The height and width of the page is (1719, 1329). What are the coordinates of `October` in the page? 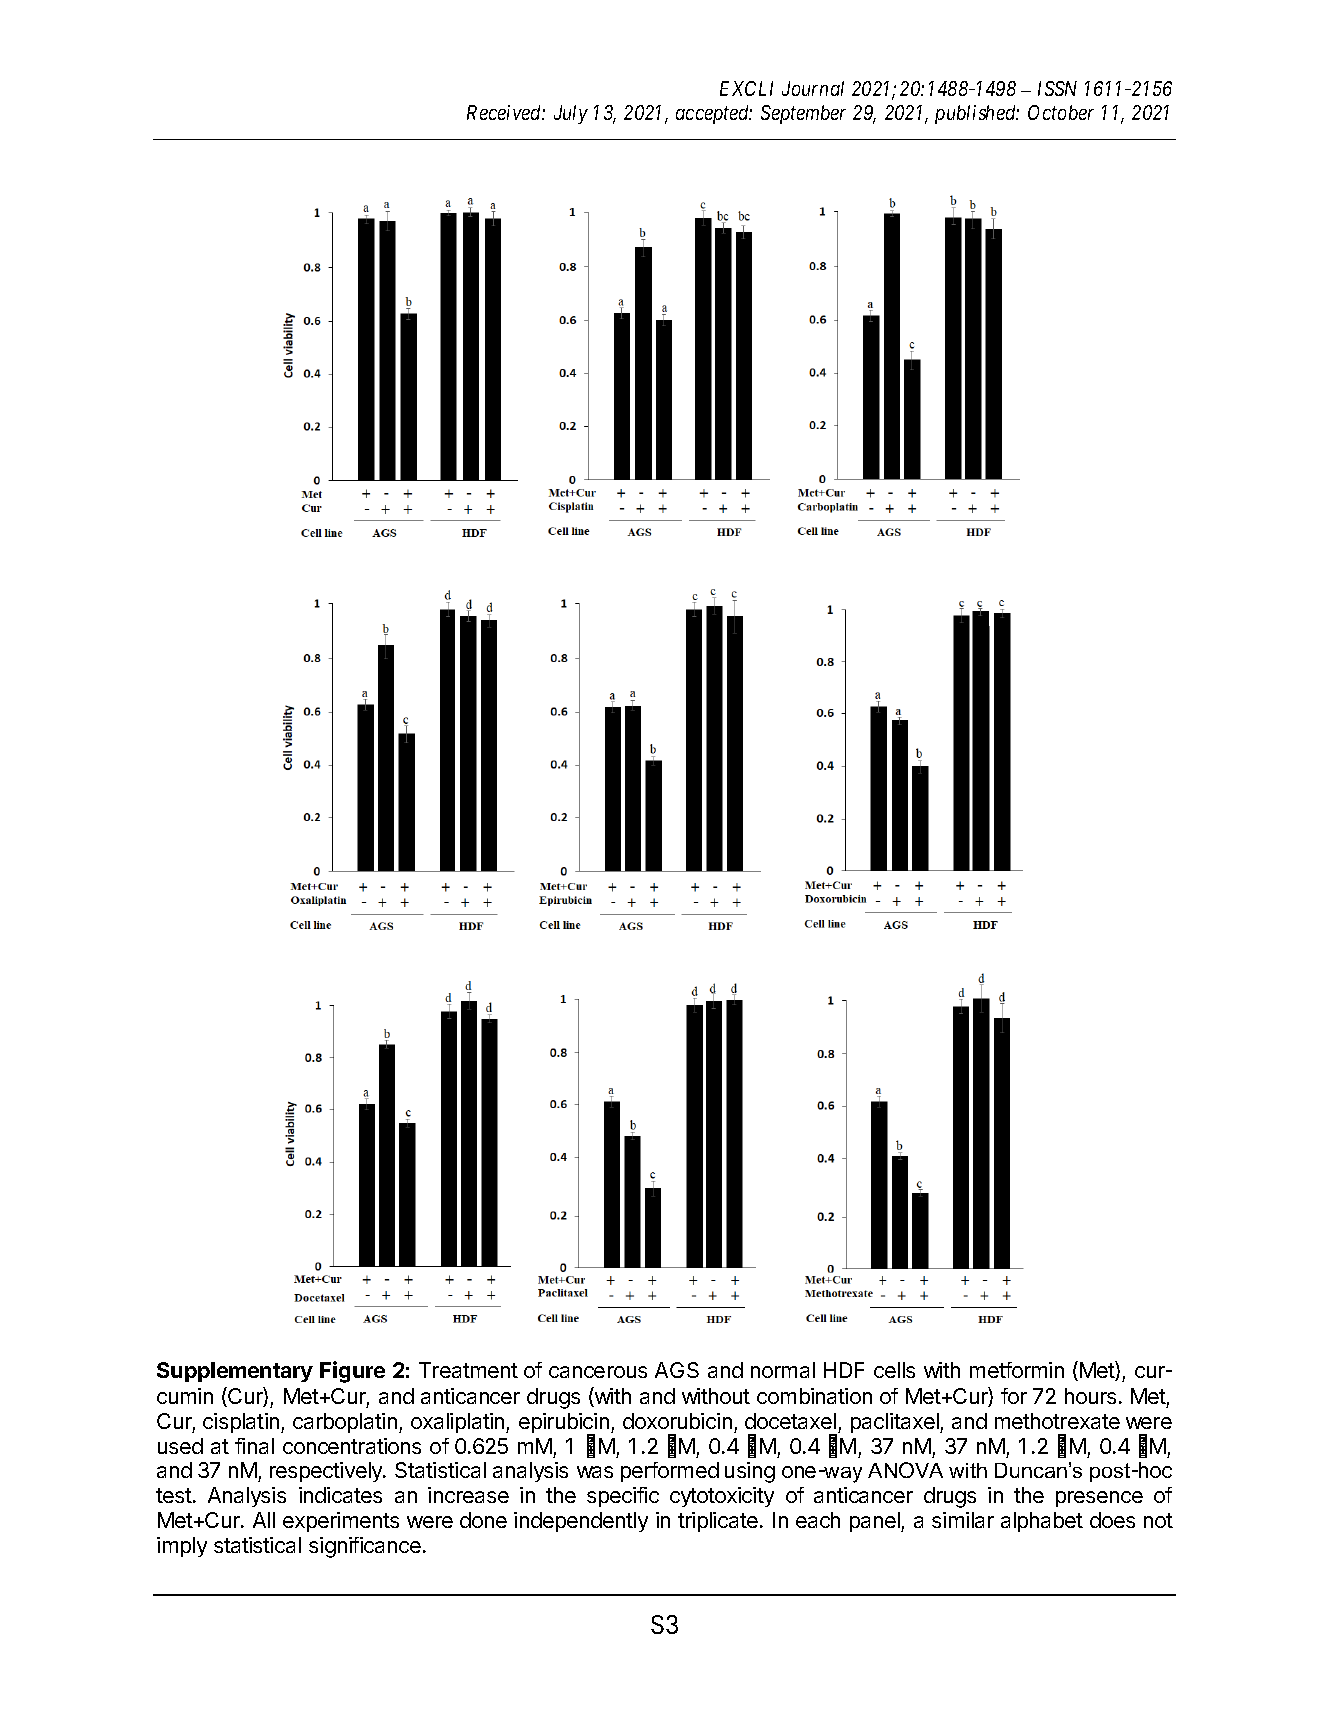 It's located at (1061, 112).
